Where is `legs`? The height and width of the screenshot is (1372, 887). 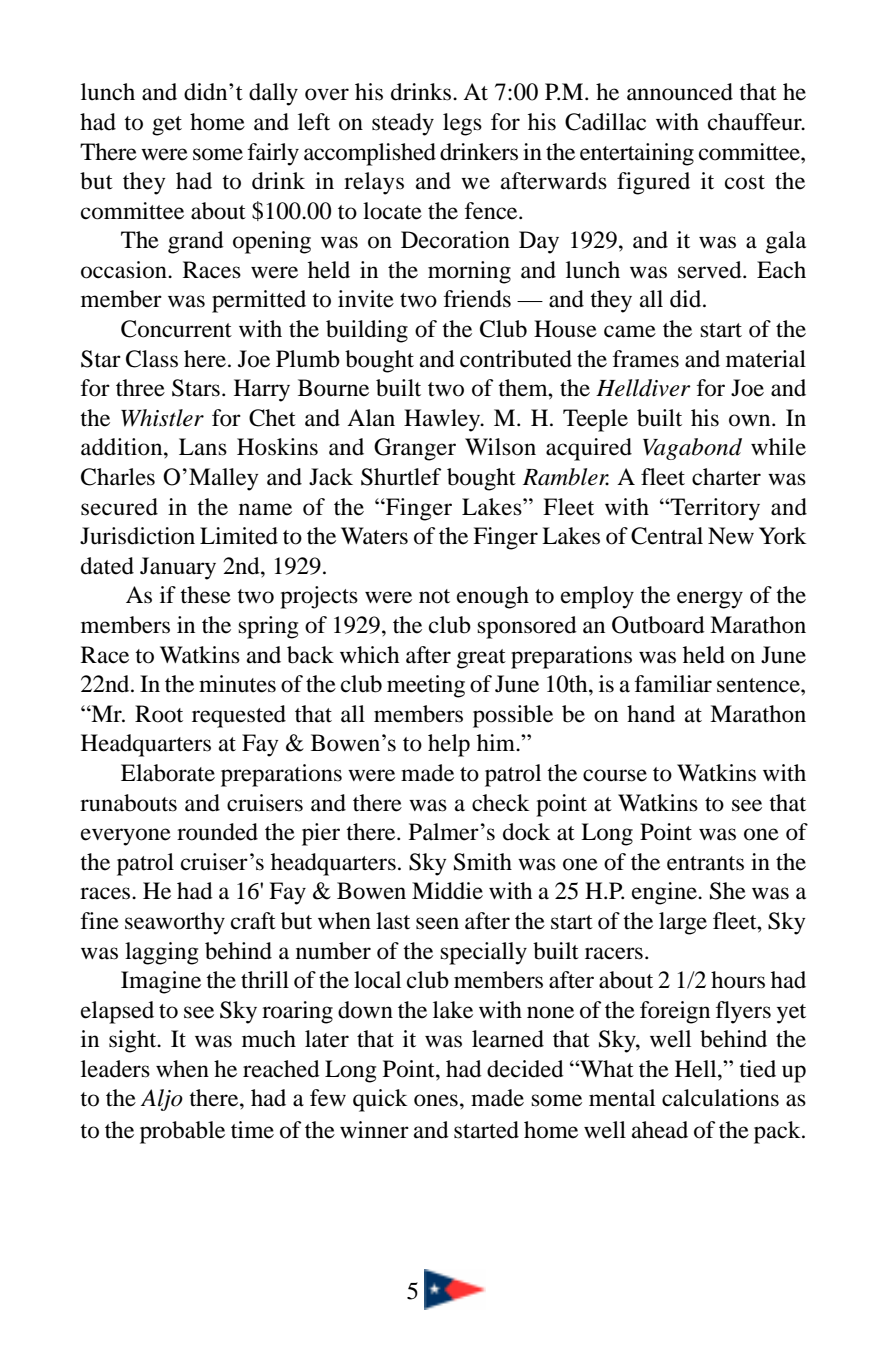
legs is located at coordinates (462, 124).
